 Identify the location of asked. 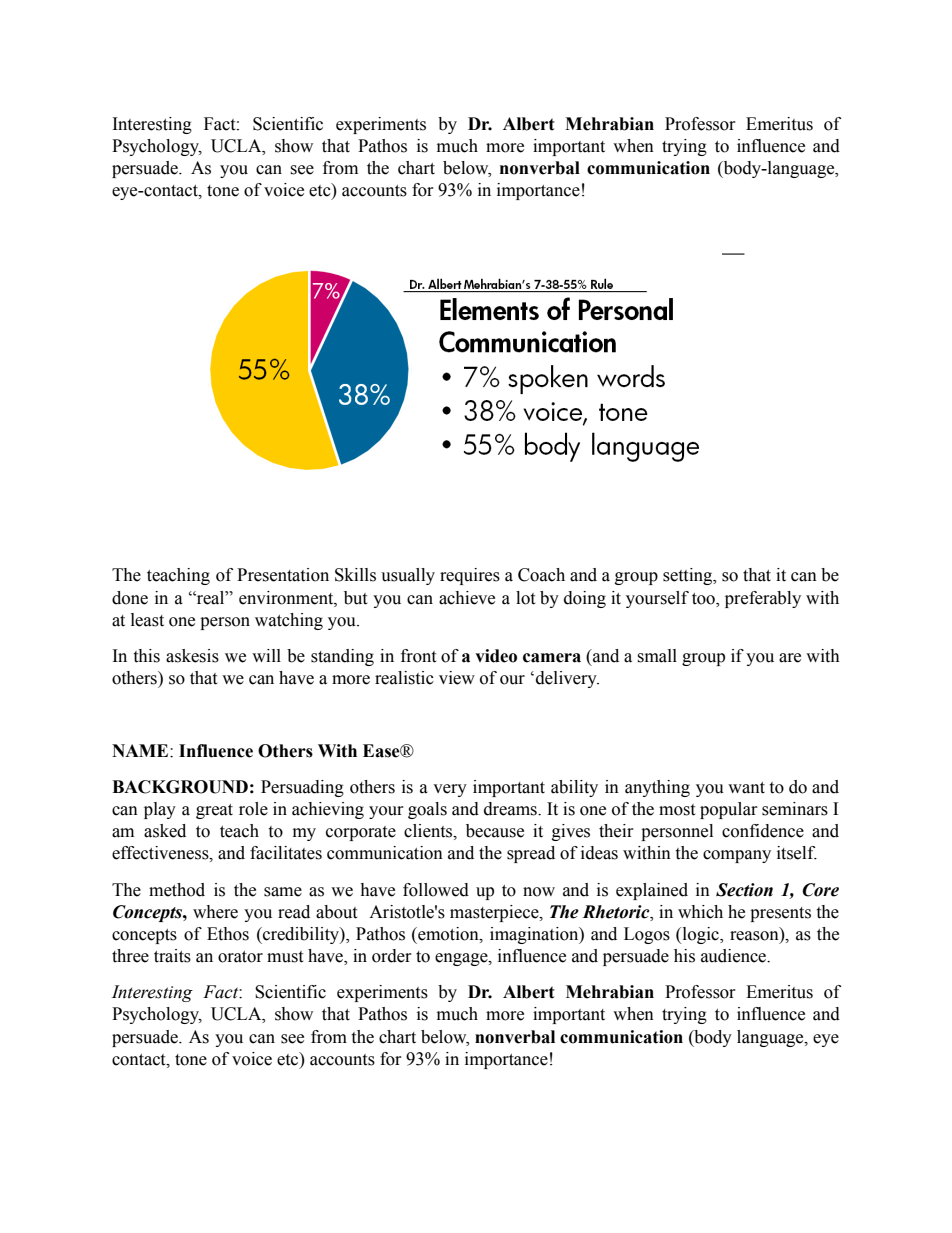
(165, 831).
